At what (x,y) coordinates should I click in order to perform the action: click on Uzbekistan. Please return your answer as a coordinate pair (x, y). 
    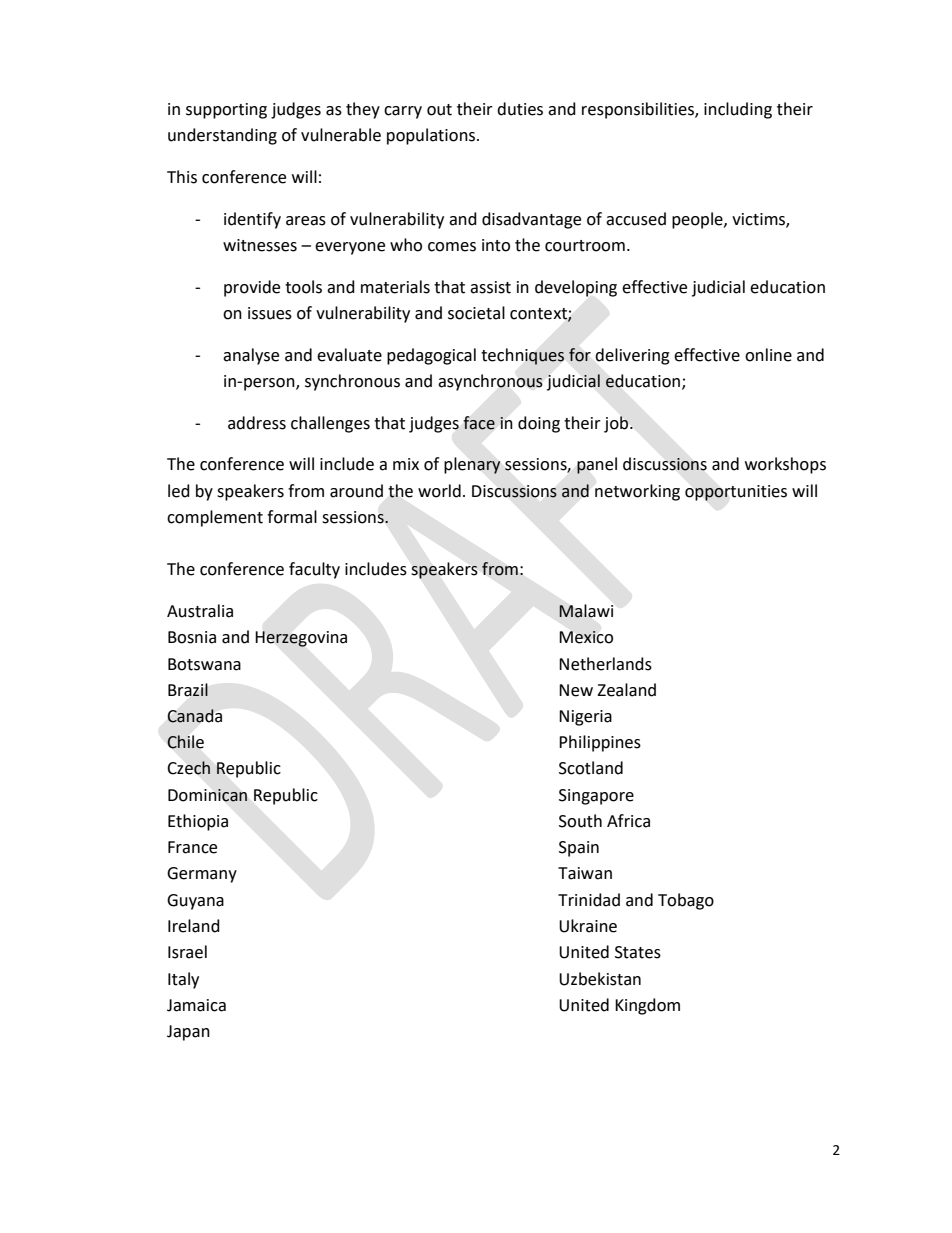
    Looking at the image, I should click on (600, 979).
